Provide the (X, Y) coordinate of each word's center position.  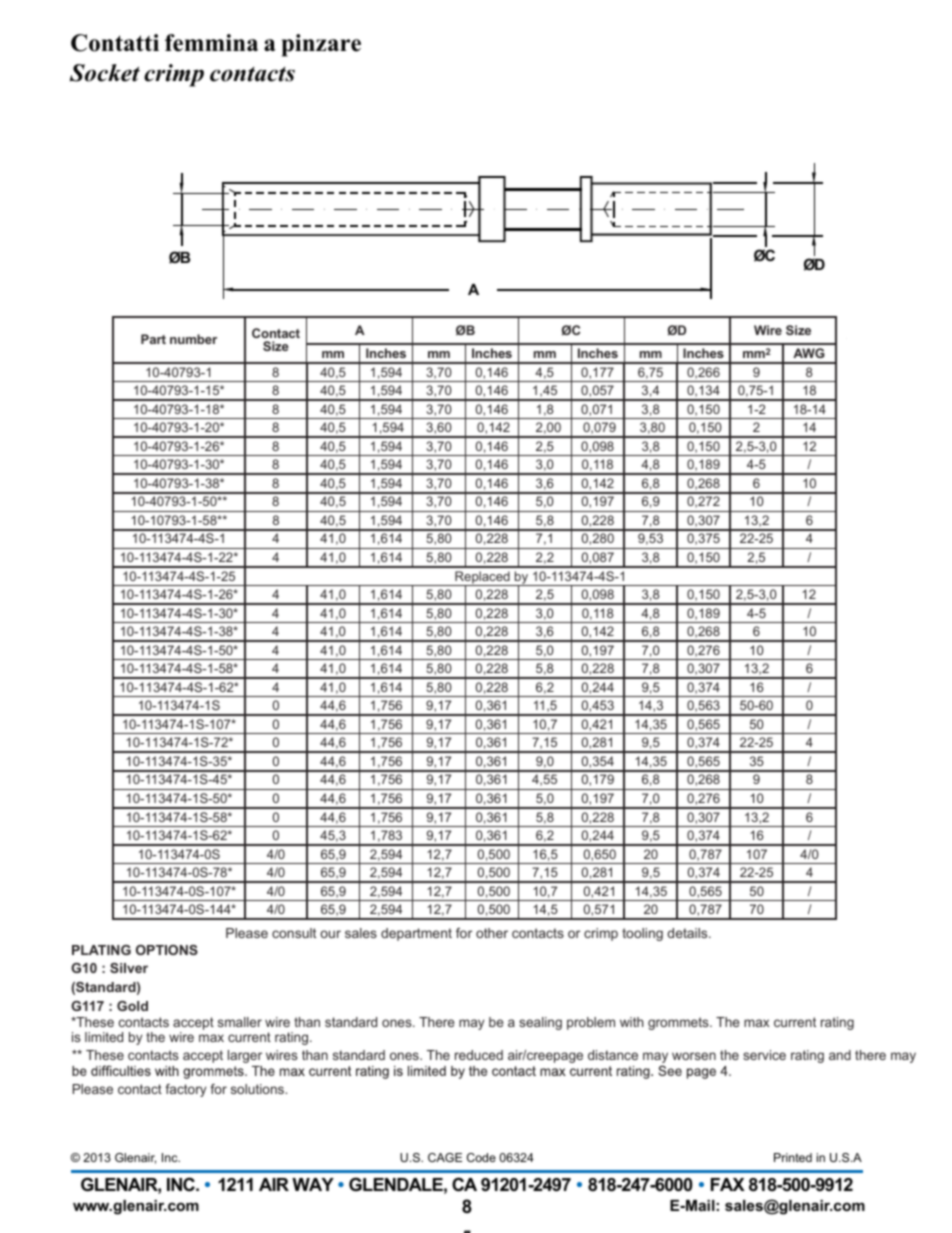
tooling (642, 934)
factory (185, 1090)
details (688, 933)
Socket (105, 73)
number (193, 339)
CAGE (445, 1157)
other (492, 933)
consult (294, 933)
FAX (728, 1184)
